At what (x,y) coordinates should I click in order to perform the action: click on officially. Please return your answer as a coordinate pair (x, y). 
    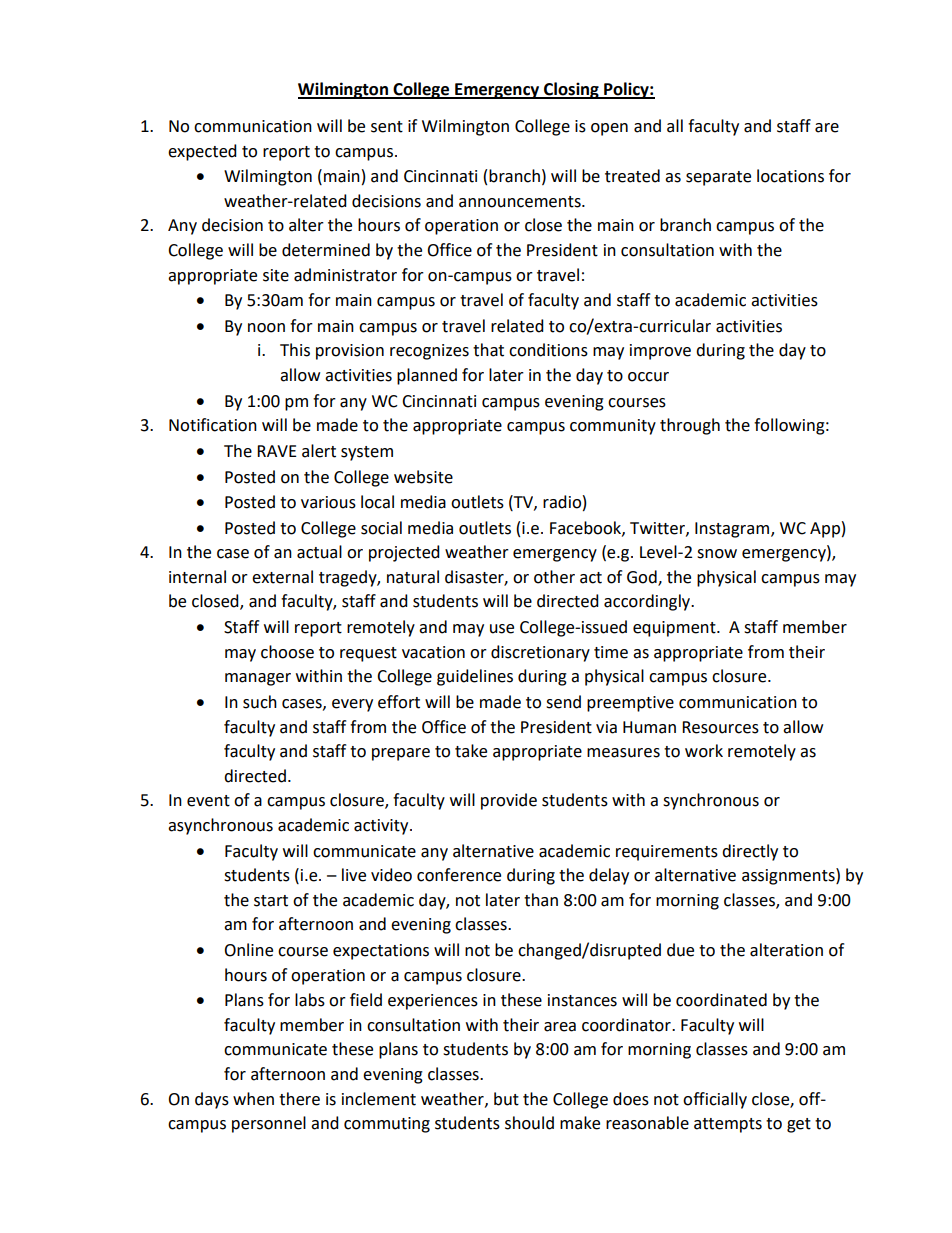
    Looking at the image, I should click on (715, 1100).
